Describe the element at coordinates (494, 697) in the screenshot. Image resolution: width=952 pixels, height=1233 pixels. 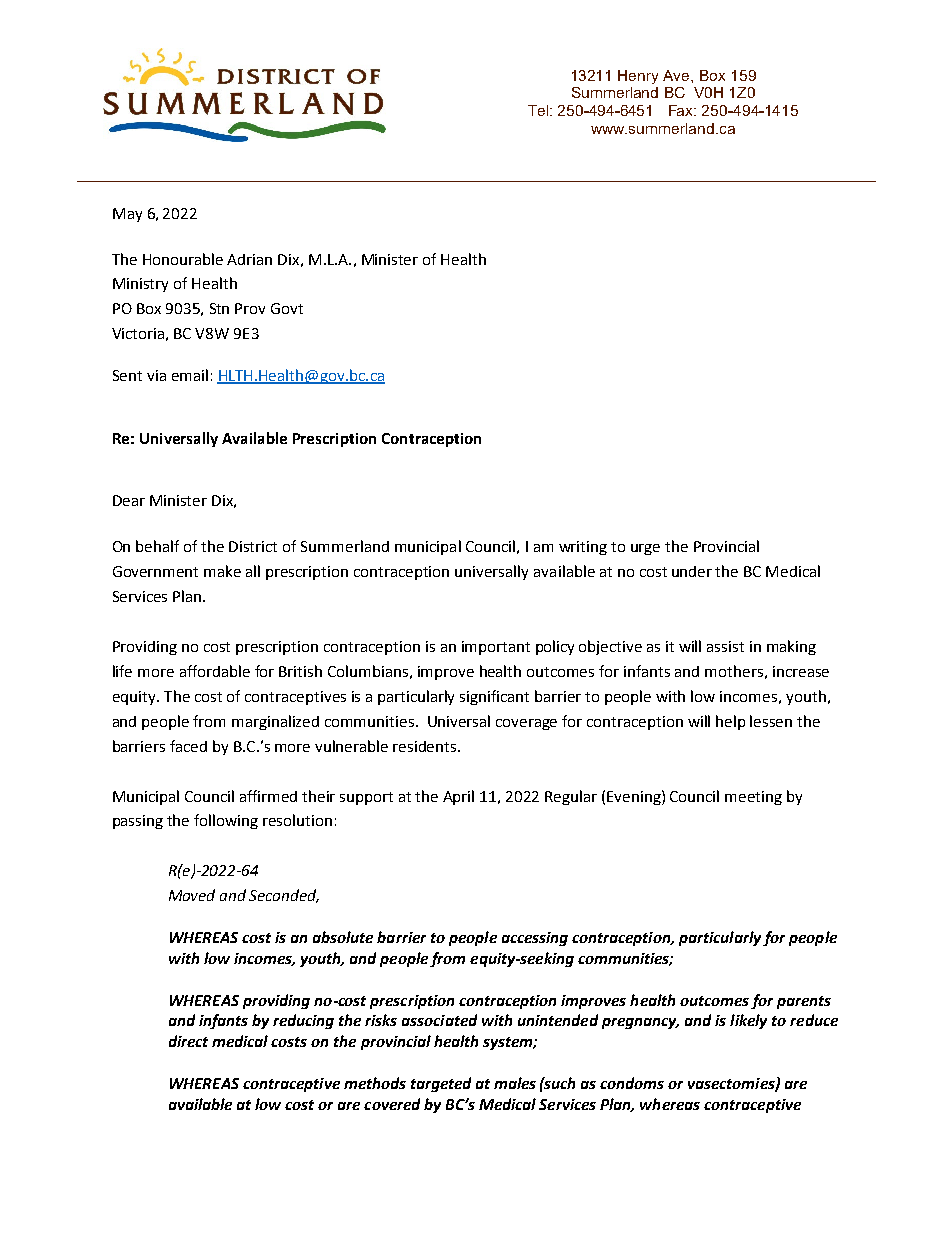
I see `significant` at that location.
